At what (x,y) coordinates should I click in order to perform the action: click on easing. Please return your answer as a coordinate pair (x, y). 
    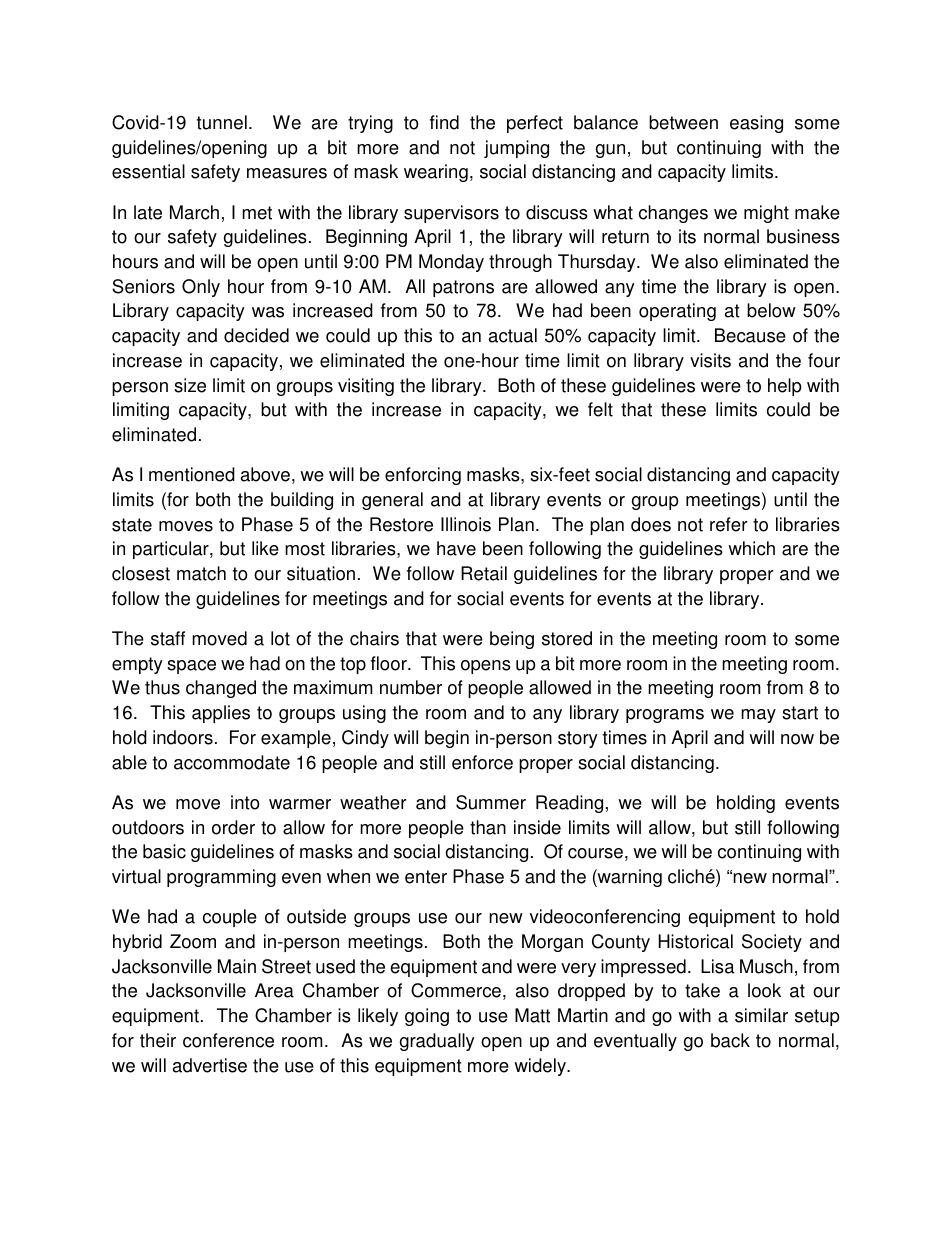
    Looking at the image, I should click on (756, 124).
